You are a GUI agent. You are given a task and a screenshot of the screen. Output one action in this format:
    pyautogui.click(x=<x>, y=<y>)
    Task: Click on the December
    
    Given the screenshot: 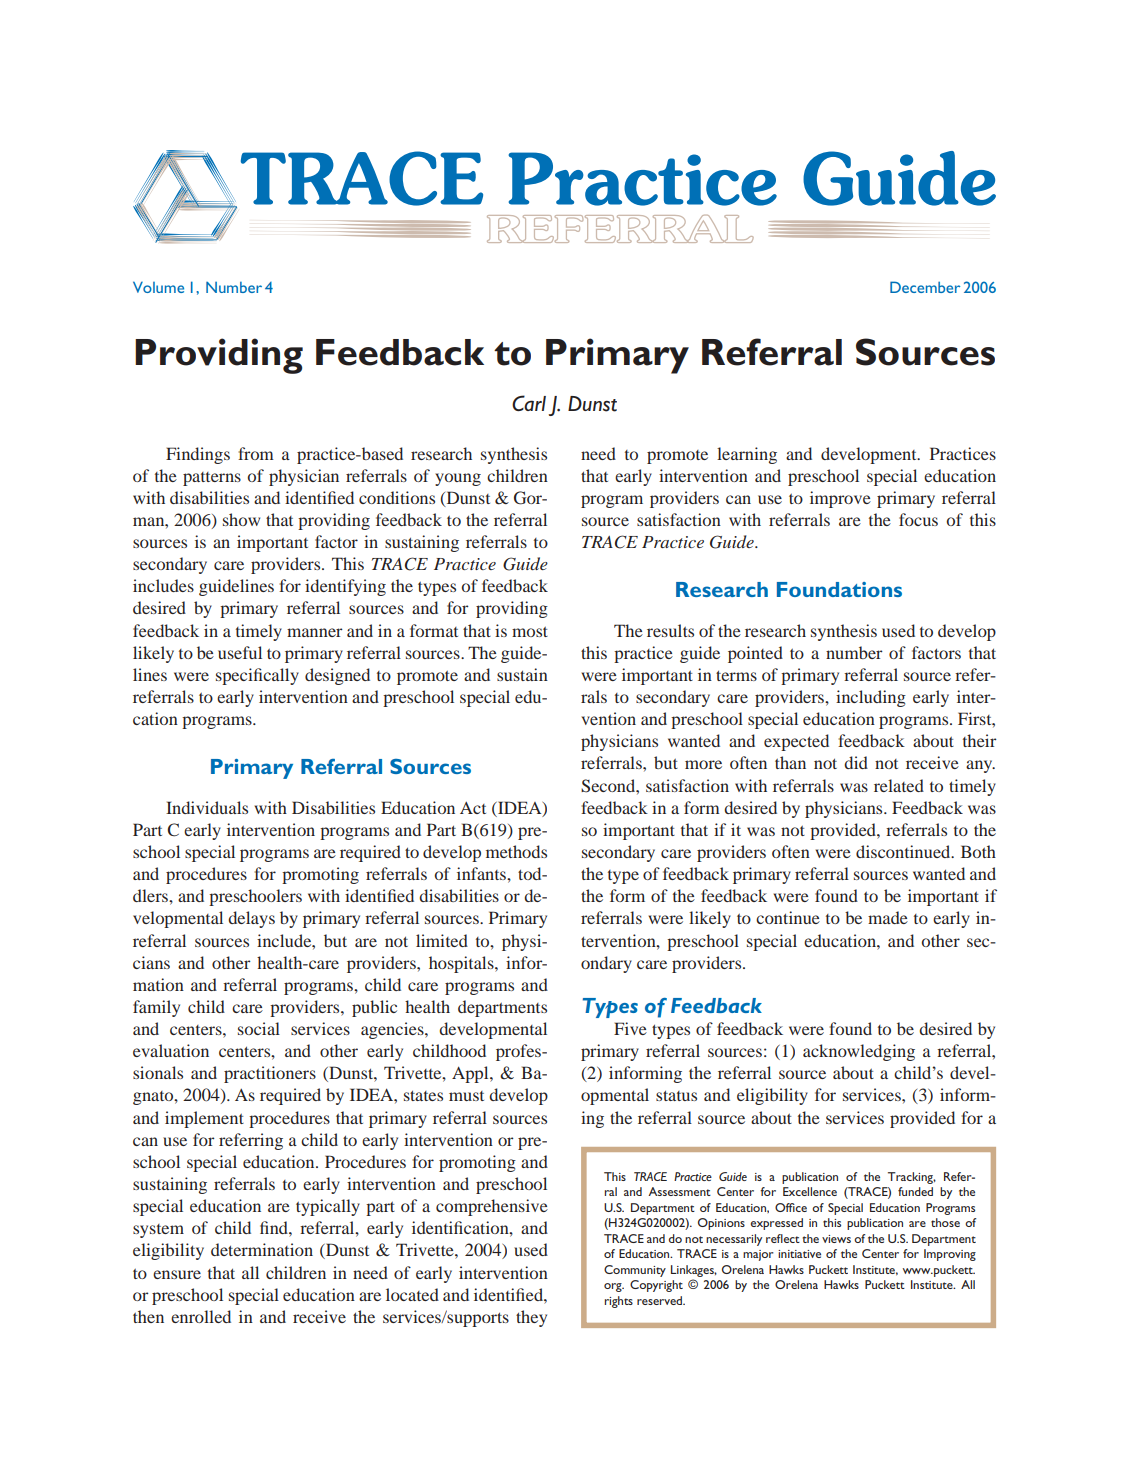 What is the action you would take?
    pyautogui.click(x=925, y=287)
